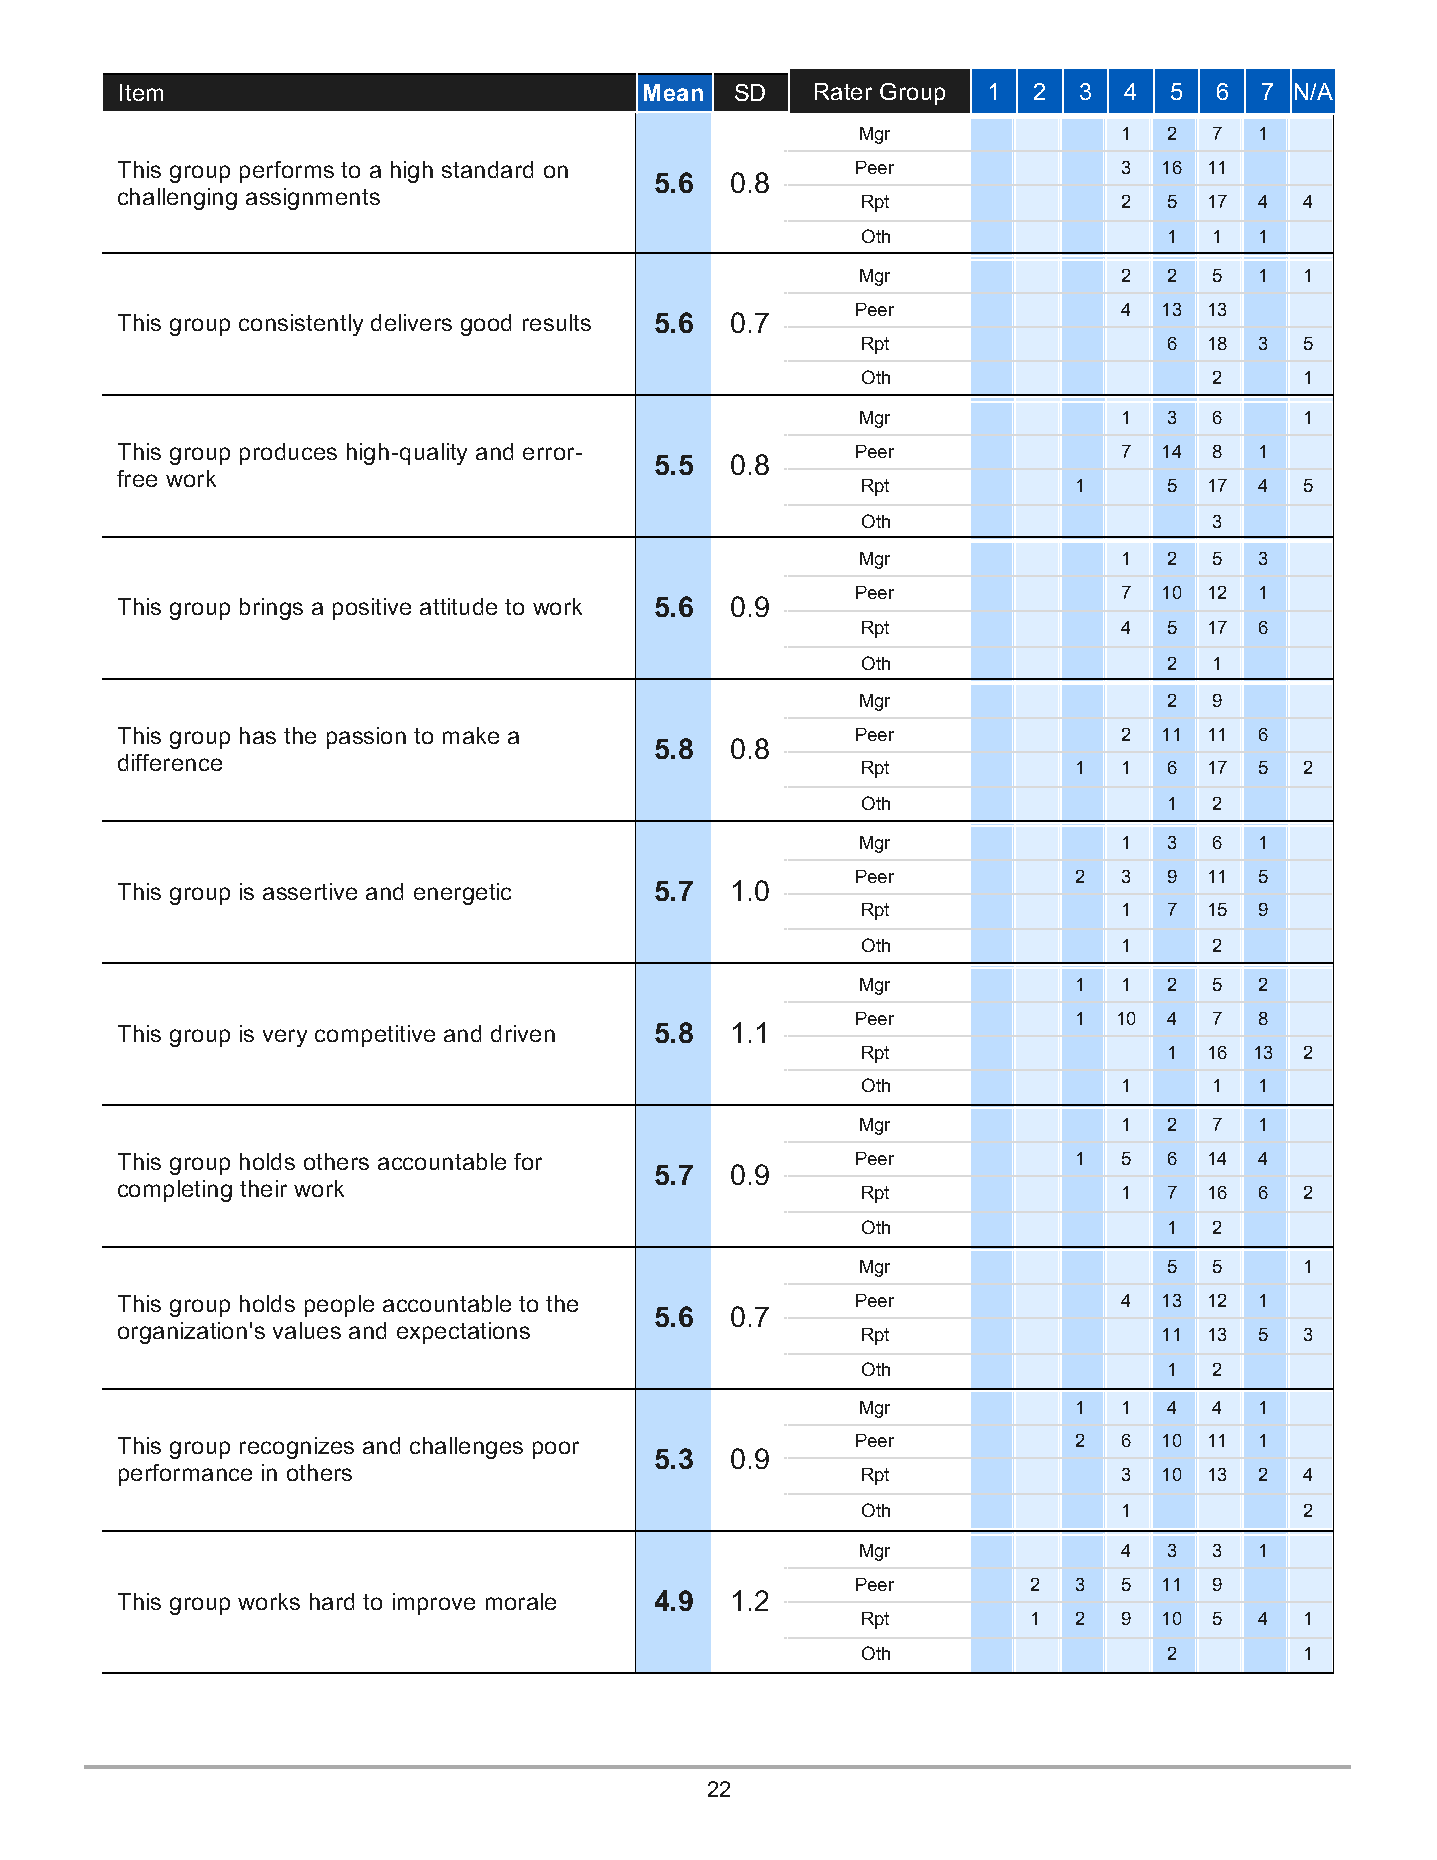 This page has height=1860, width=1437. Describe the element at coordinates (458, 606) in the page. I see `attitude` at that location.
